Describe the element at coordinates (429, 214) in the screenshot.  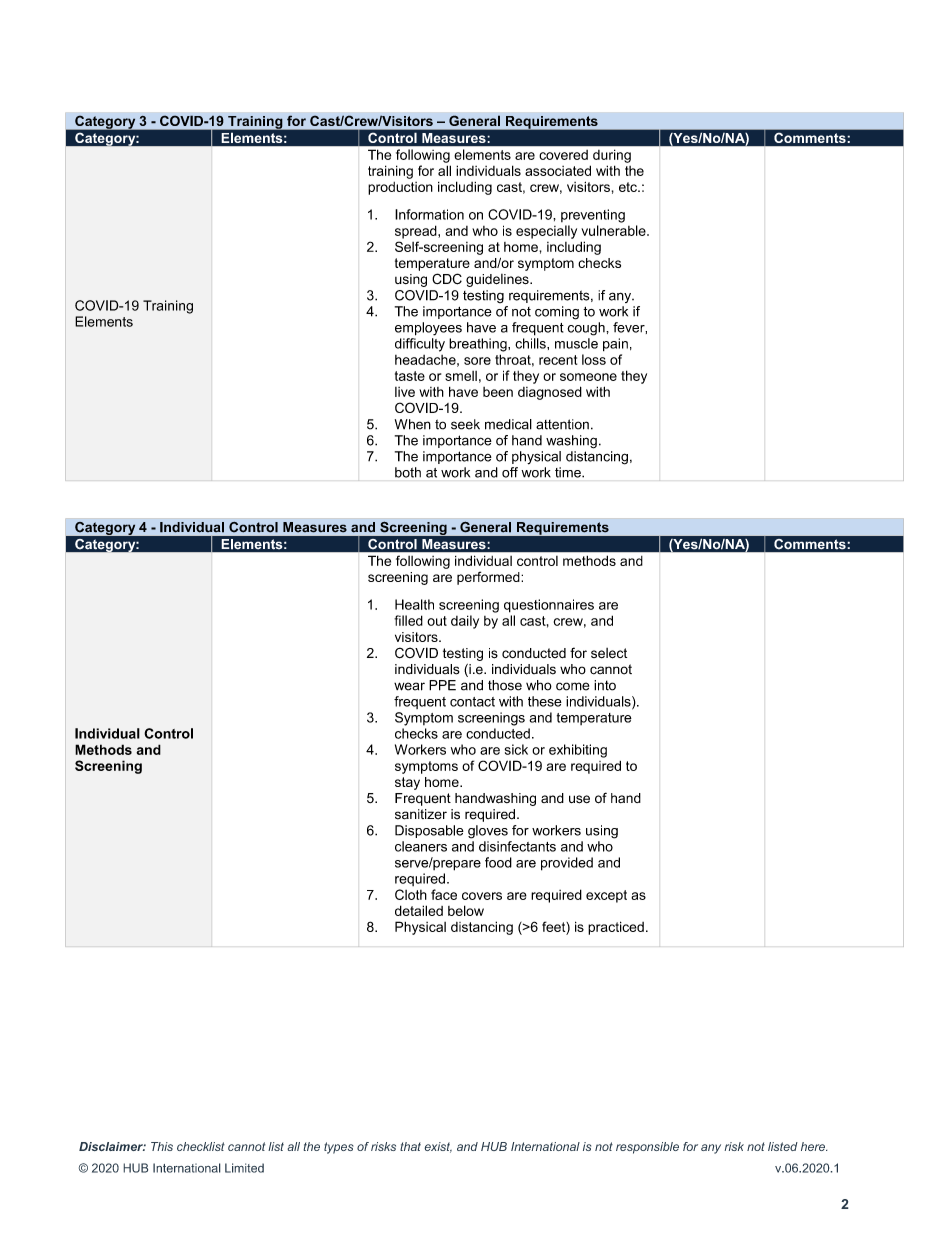
I see `Information` at that location.
